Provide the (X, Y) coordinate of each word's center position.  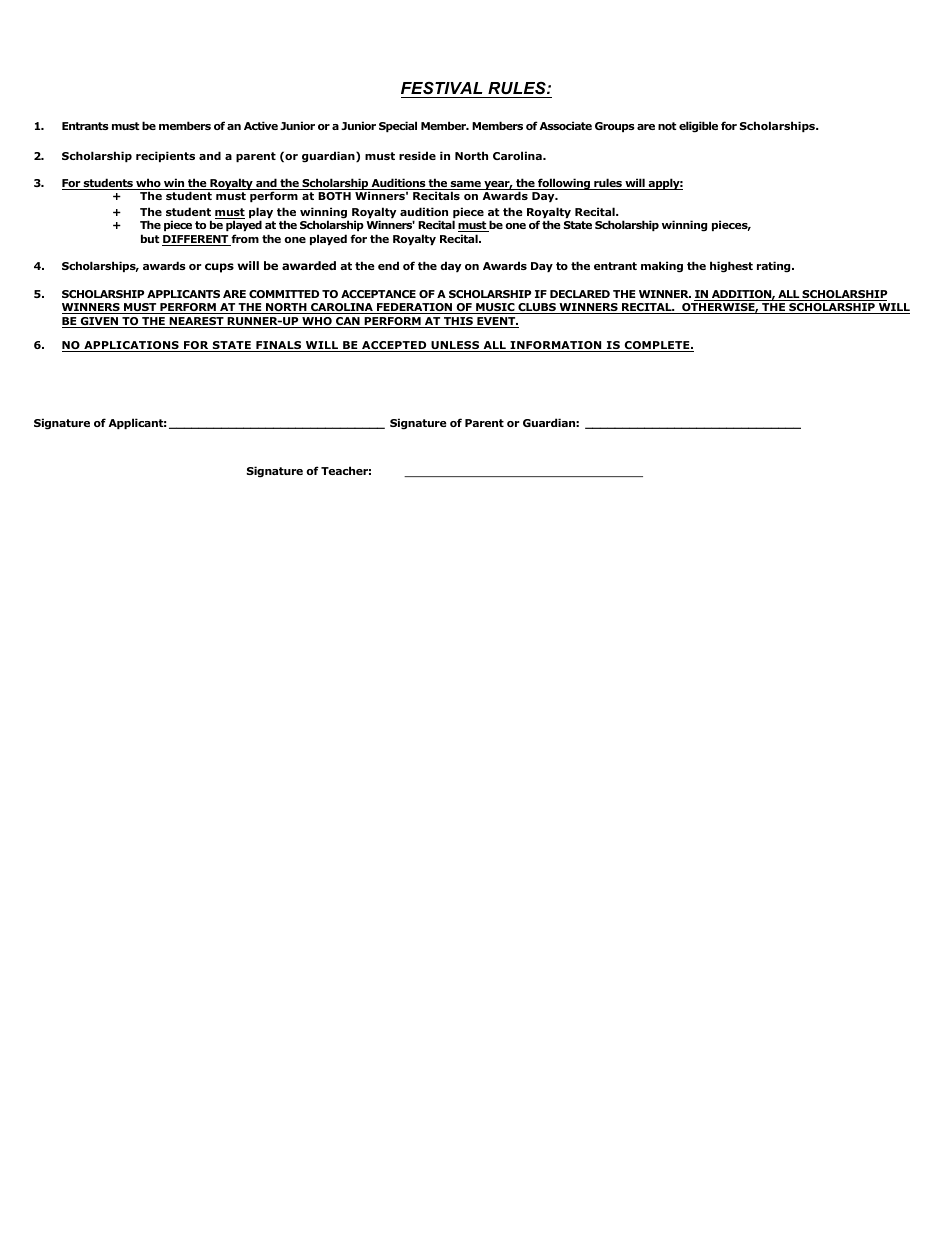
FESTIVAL (441, 88)
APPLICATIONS (131, 346)
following (564, 184)
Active (261, 125)
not (667, 126)
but (150, 238)
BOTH (334, 196)
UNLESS (455, 346)
